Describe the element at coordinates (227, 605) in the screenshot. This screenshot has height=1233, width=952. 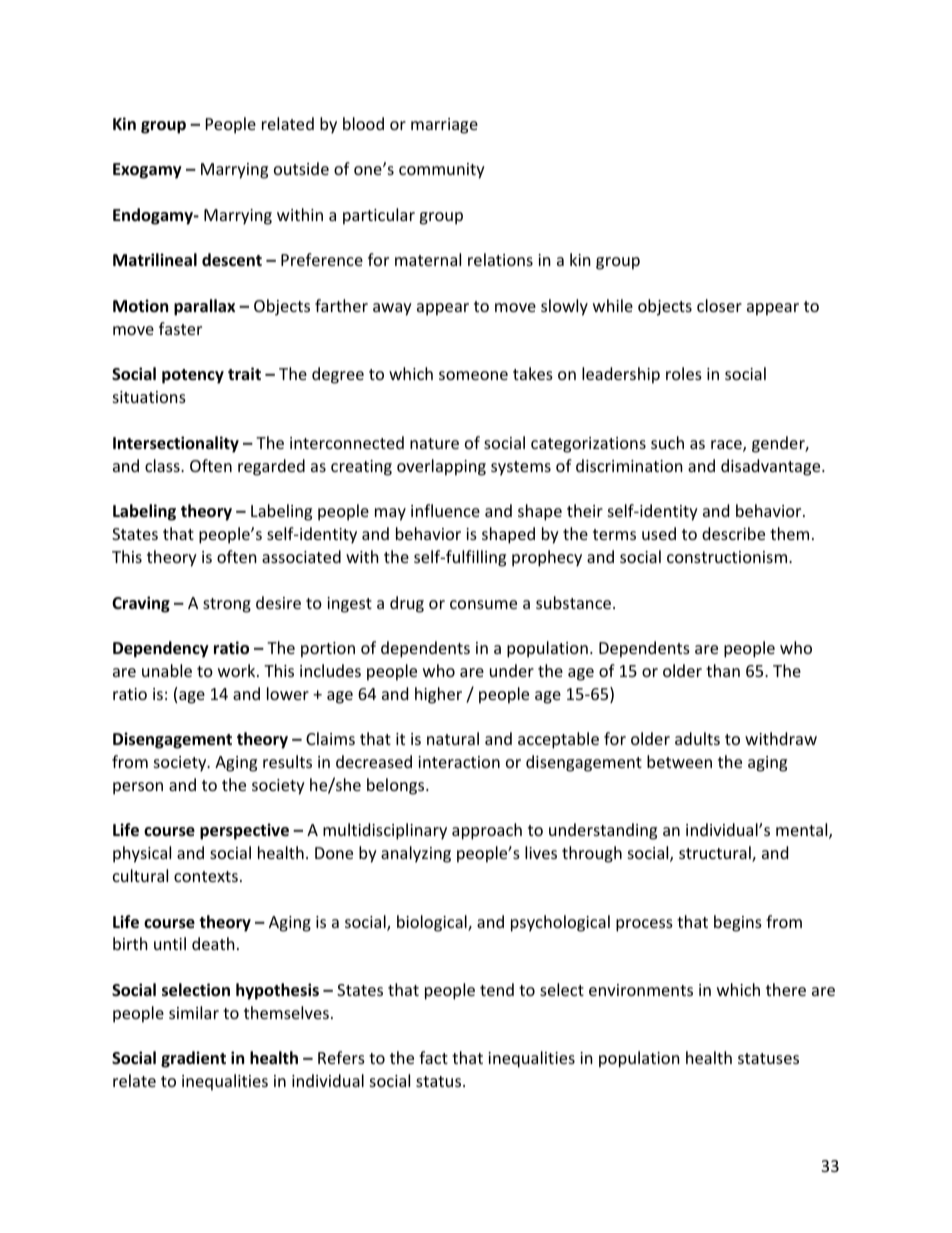
I see `strong` at that location.
